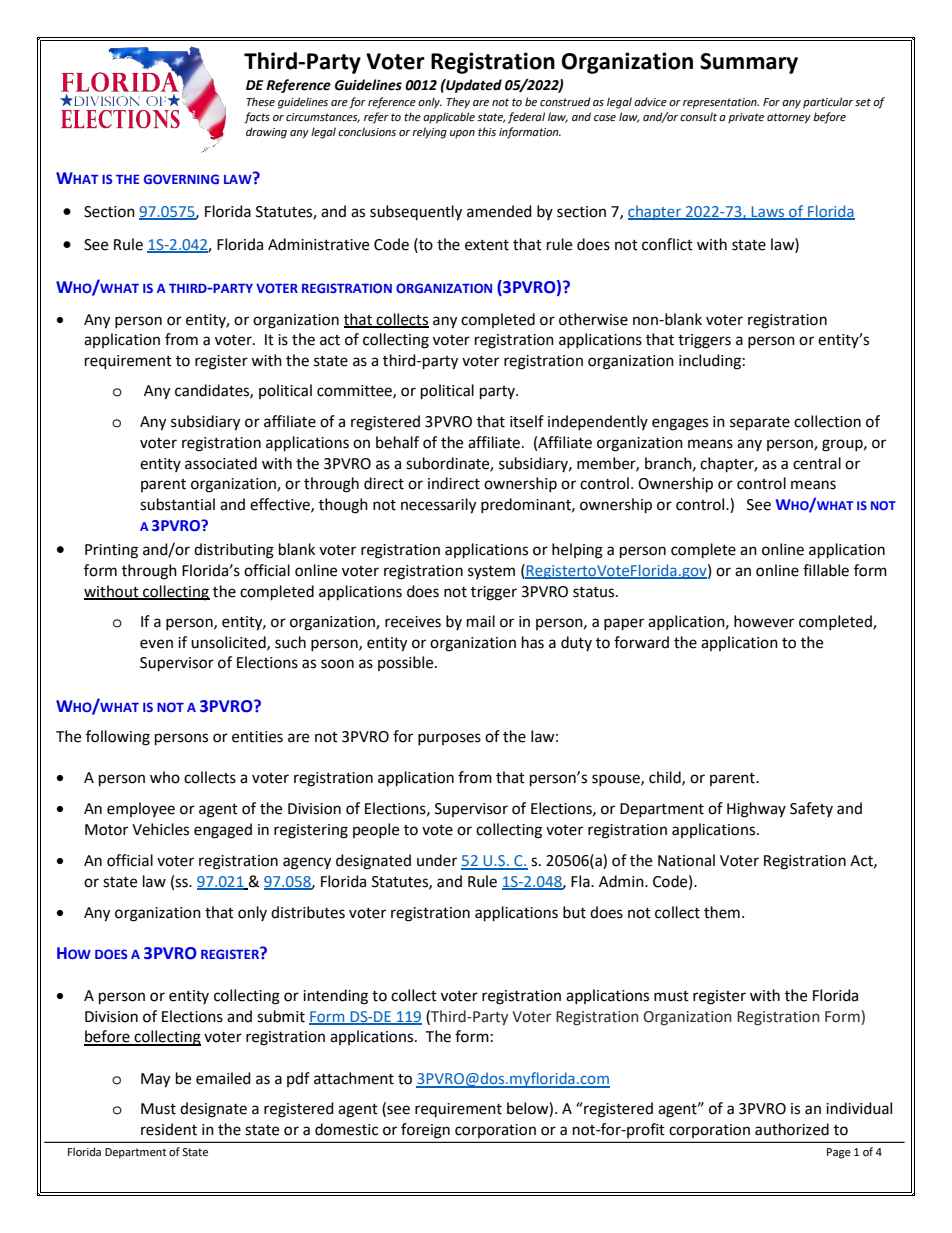 This screenshot has height=1233, width=952. What do you see at coordinates (722, 912) in the screenshot?
I see `them` at bounding box center [722, 912].
